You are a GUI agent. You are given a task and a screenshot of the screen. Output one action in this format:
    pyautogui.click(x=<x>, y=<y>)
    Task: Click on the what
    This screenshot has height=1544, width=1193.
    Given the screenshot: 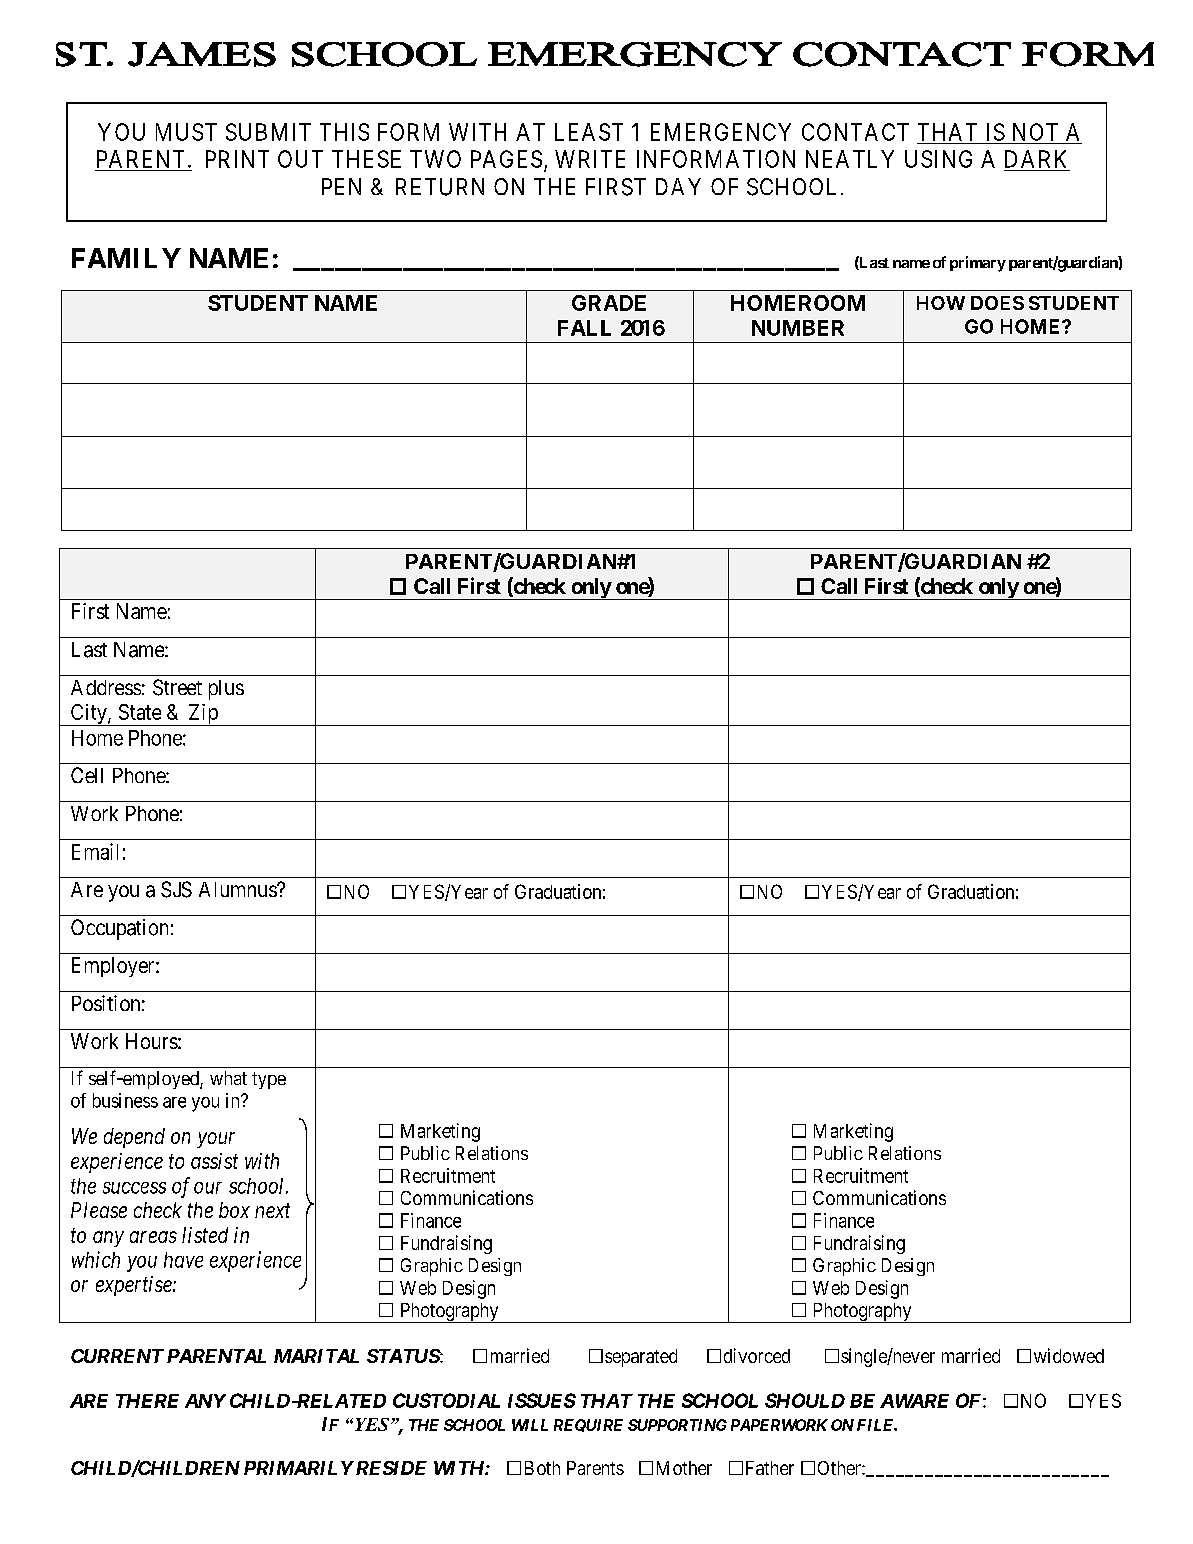 What is the action you would take?
    pyautogui.click(x=228, y=1078)
